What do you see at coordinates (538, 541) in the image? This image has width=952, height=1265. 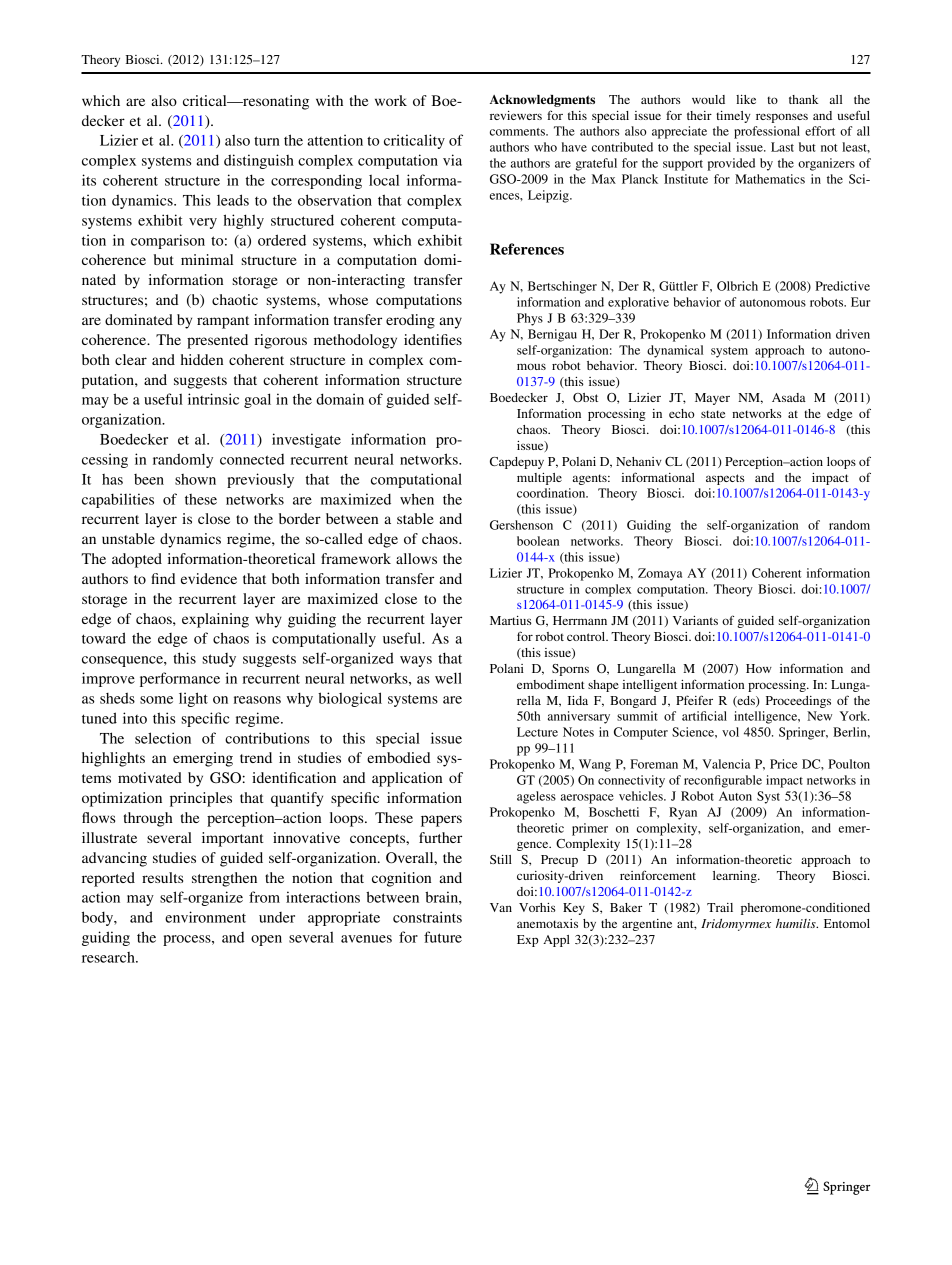 I see `boolean` at bounding box center [538, 541].
